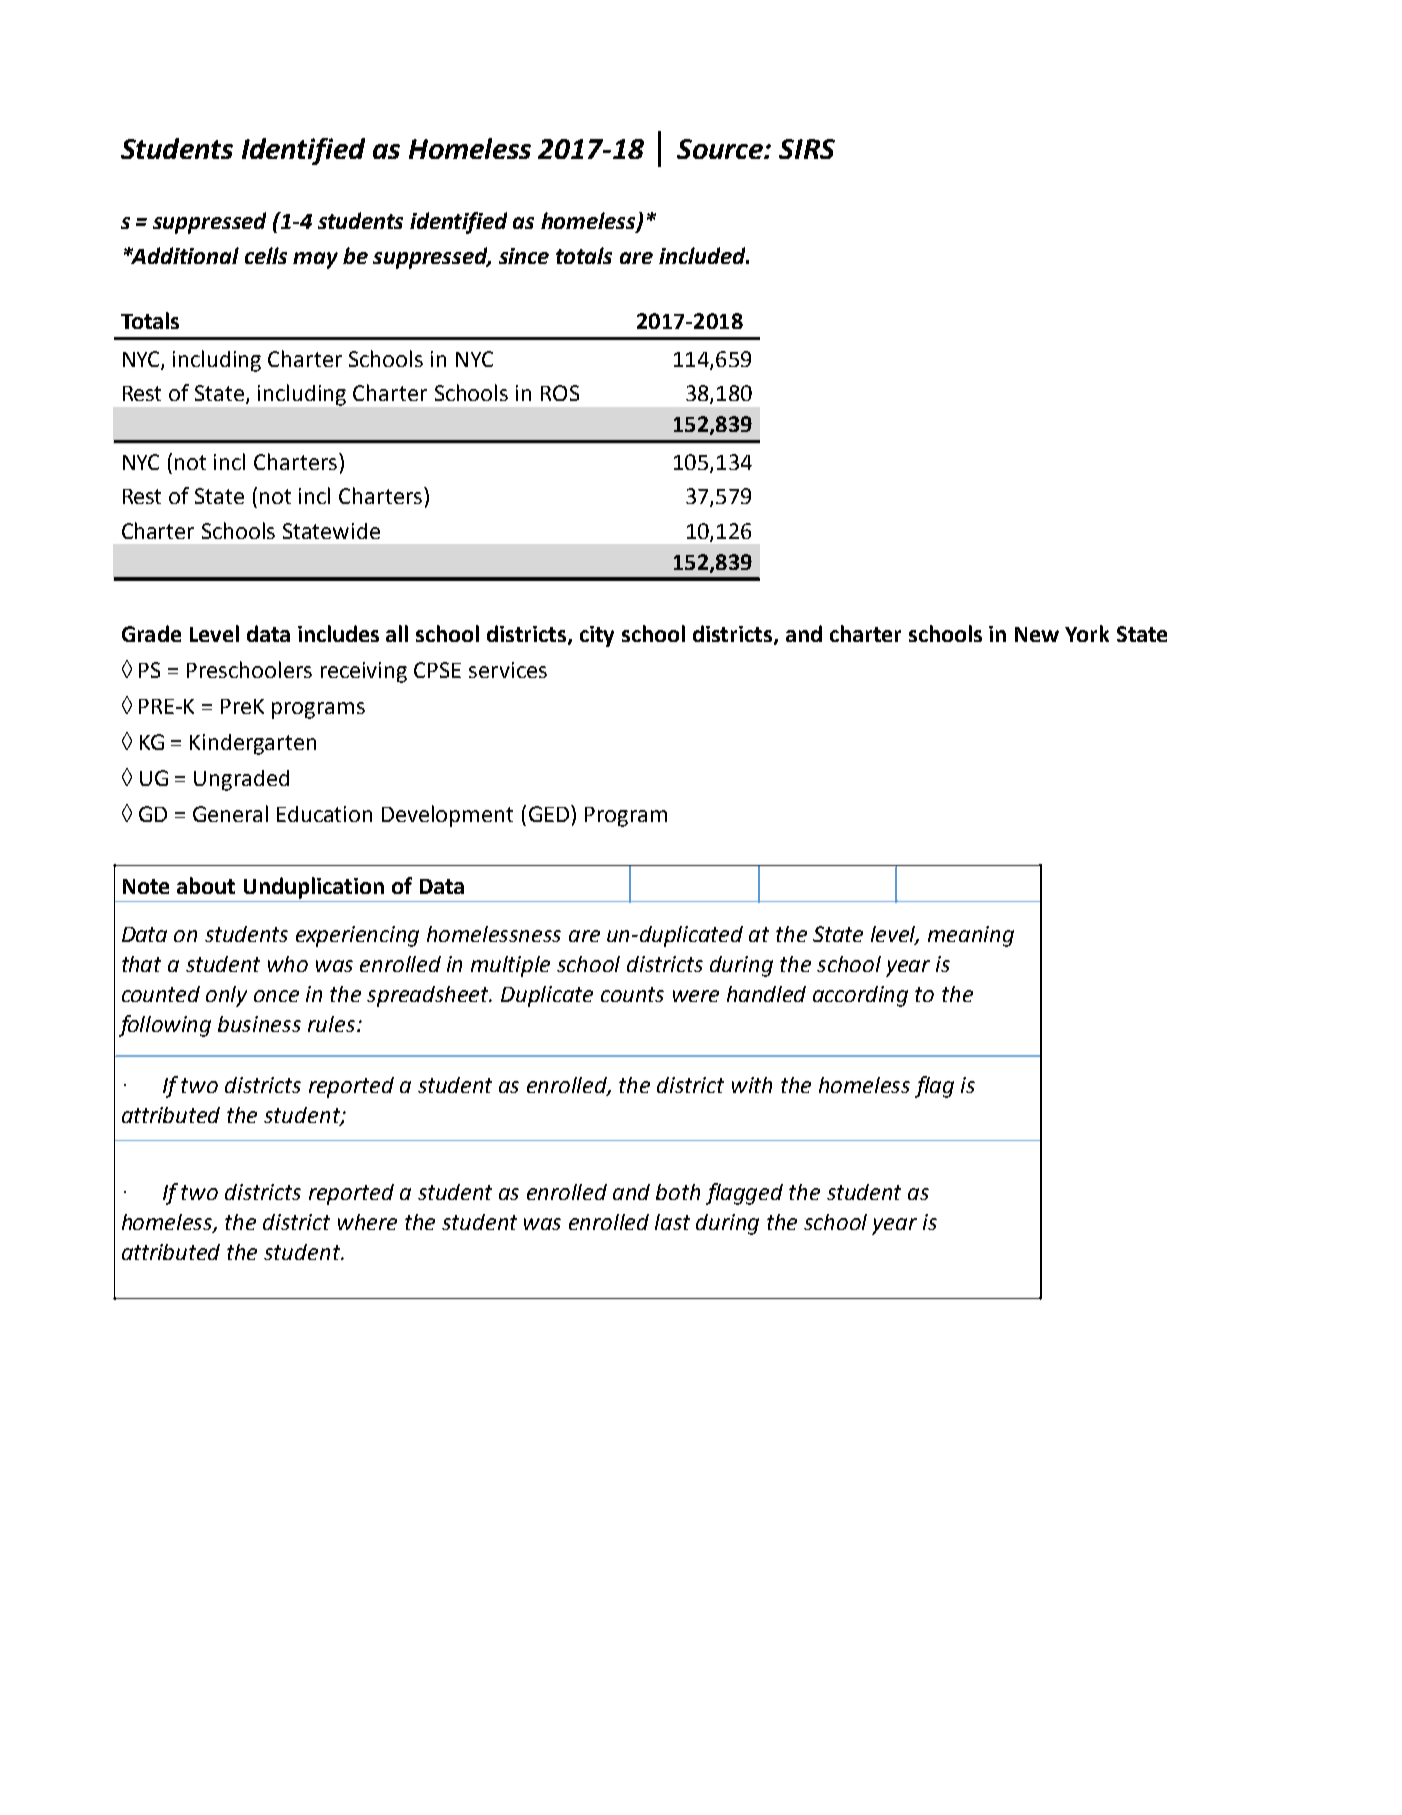  I want to click on meaning, so click(971, 936).
